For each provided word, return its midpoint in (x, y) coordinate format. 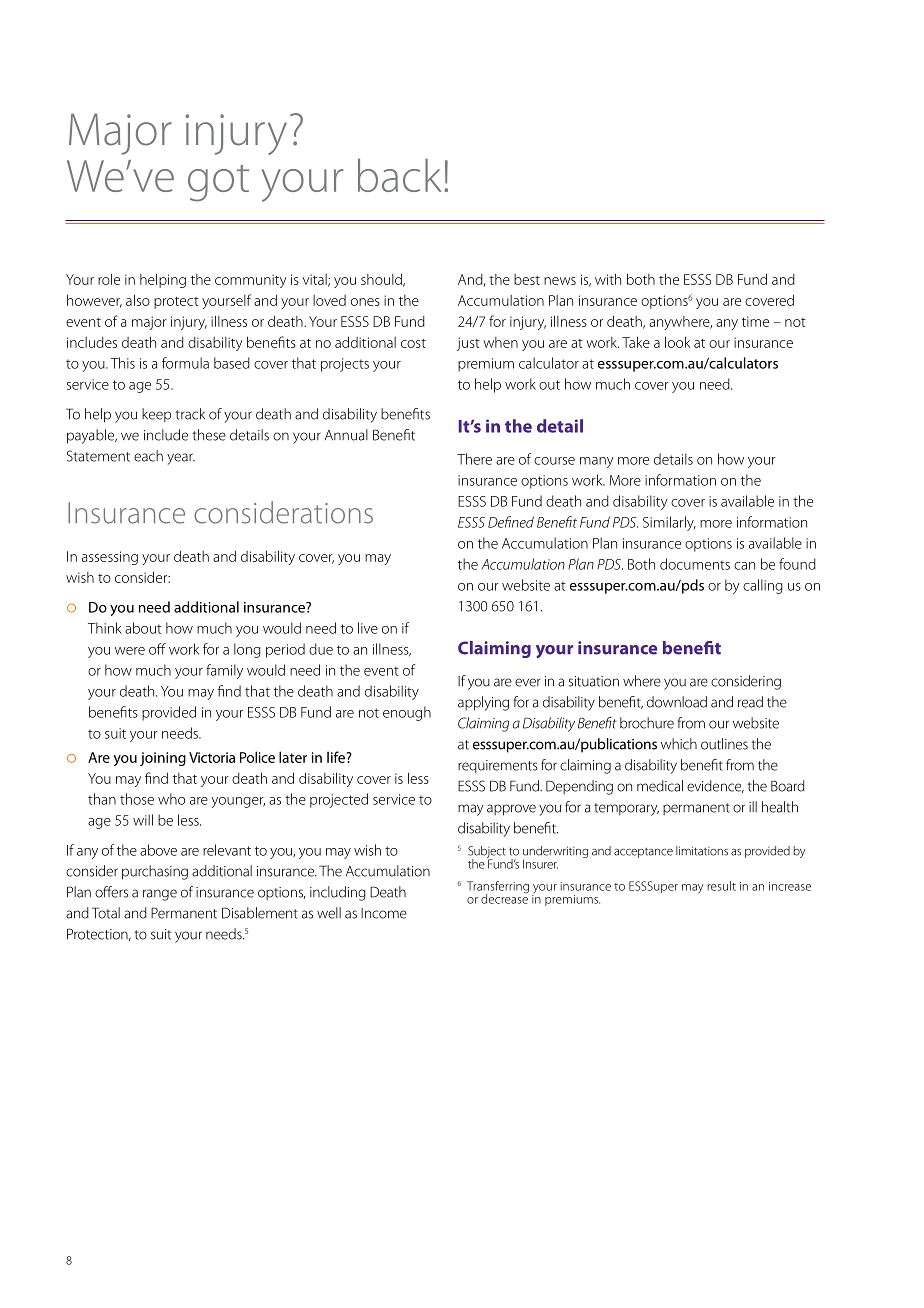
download (677, 702)
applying (483, 703)
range (160, 895)
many (597, 462)
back (400, 175)
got (218, 183)
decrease (504, 898)
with (608, 279)
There (474, 459)
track (190, 414)
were (130, 651)
